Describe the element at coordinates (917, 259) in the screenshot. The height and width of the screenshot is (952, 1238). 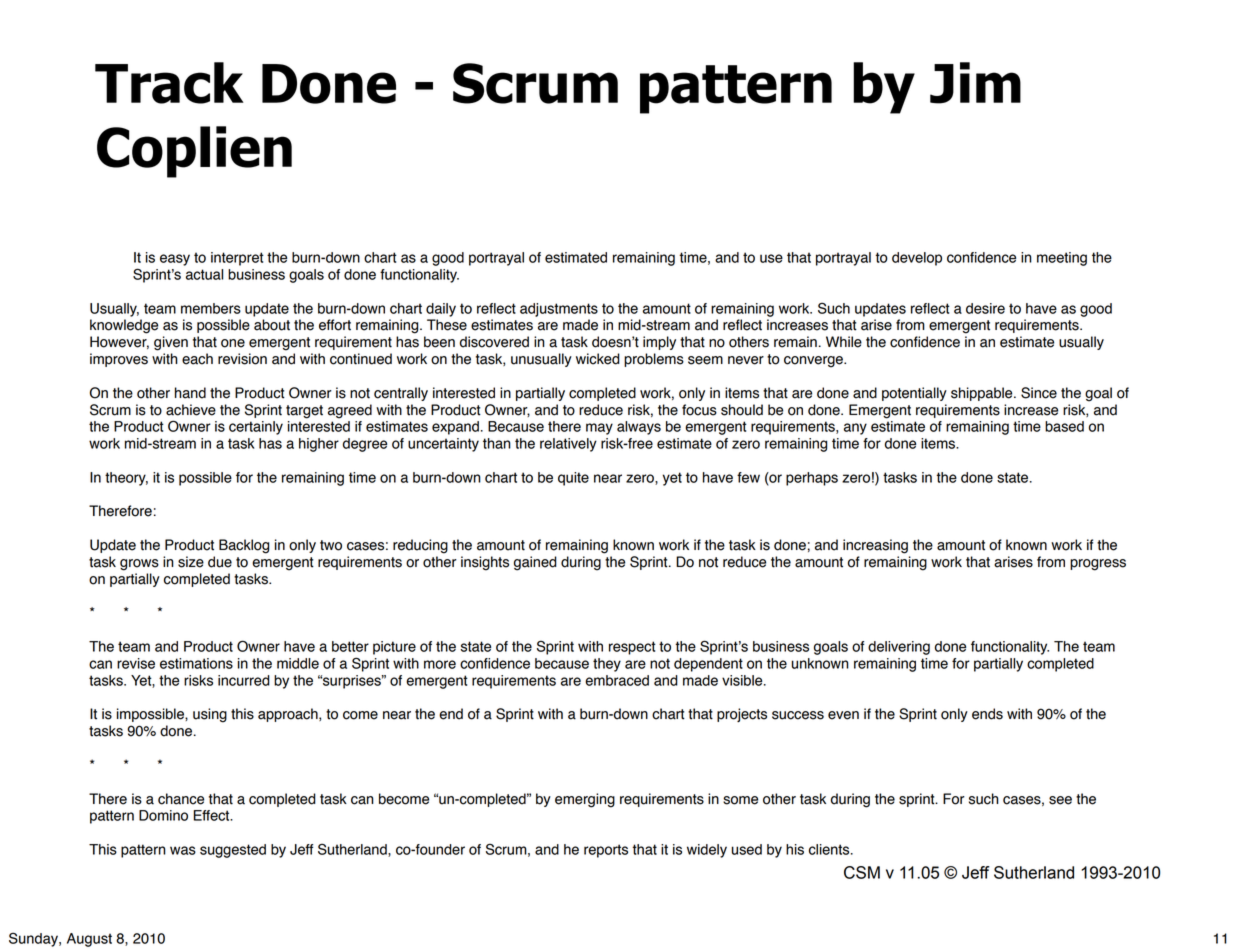
I see `develop` at that location.
